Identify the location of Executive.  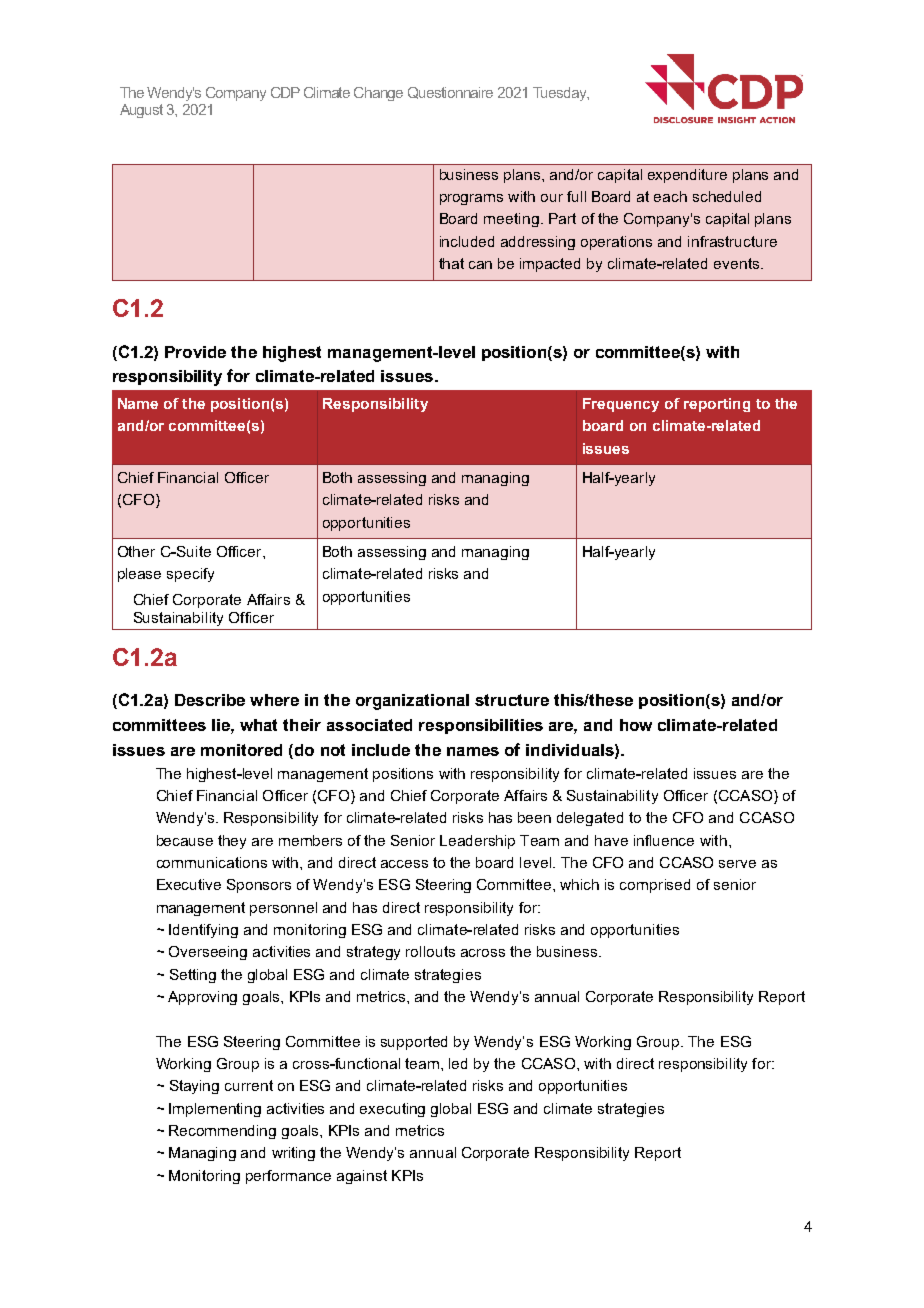
(189, 884).
